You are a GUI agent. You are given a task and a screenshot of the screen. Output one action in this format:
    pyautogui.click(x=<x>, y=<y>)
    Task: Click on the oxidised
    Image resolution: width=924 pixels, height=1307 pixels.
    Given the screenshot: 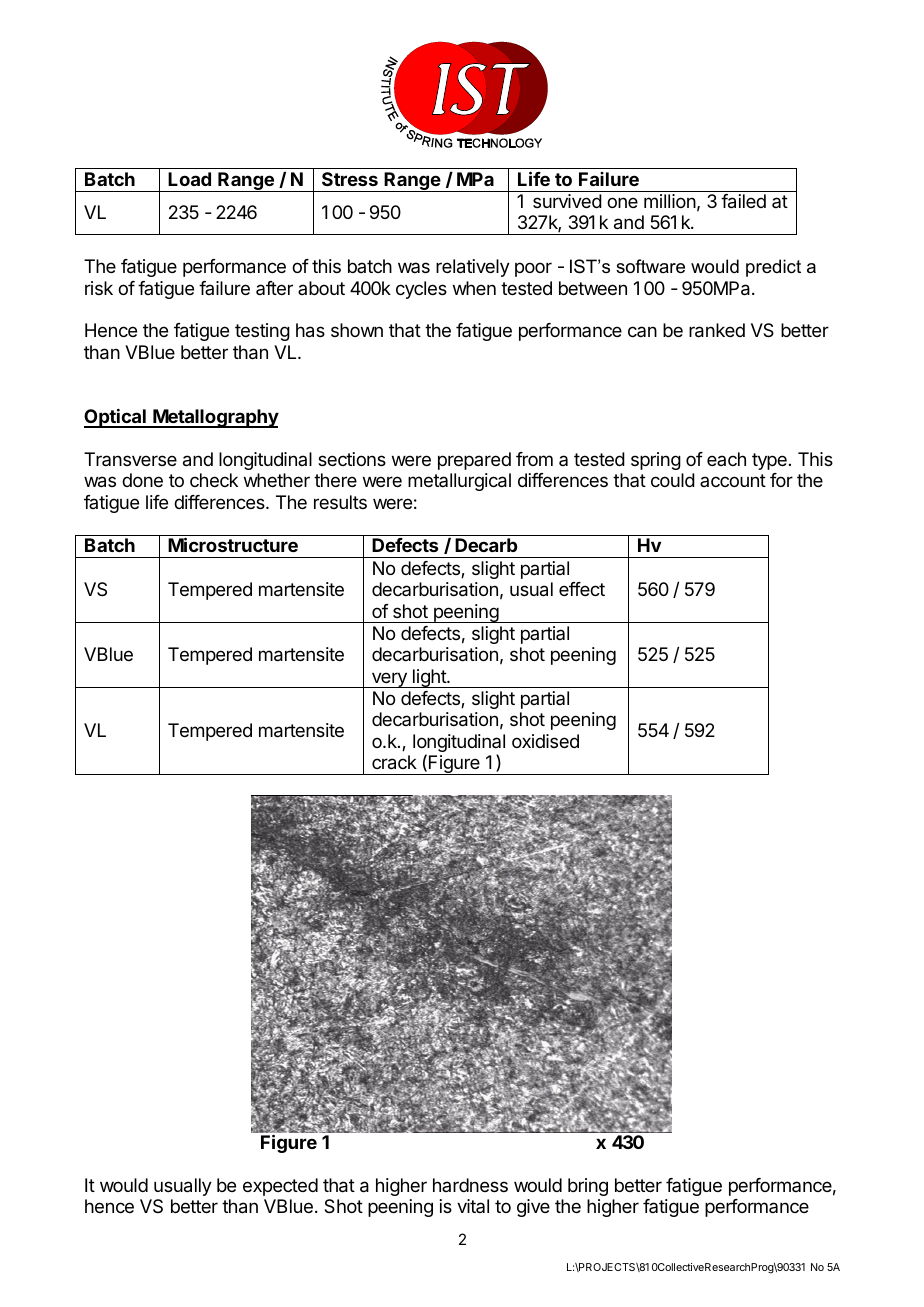 What is the action you would take?
    pyautogui.click(x=545, y=741)
